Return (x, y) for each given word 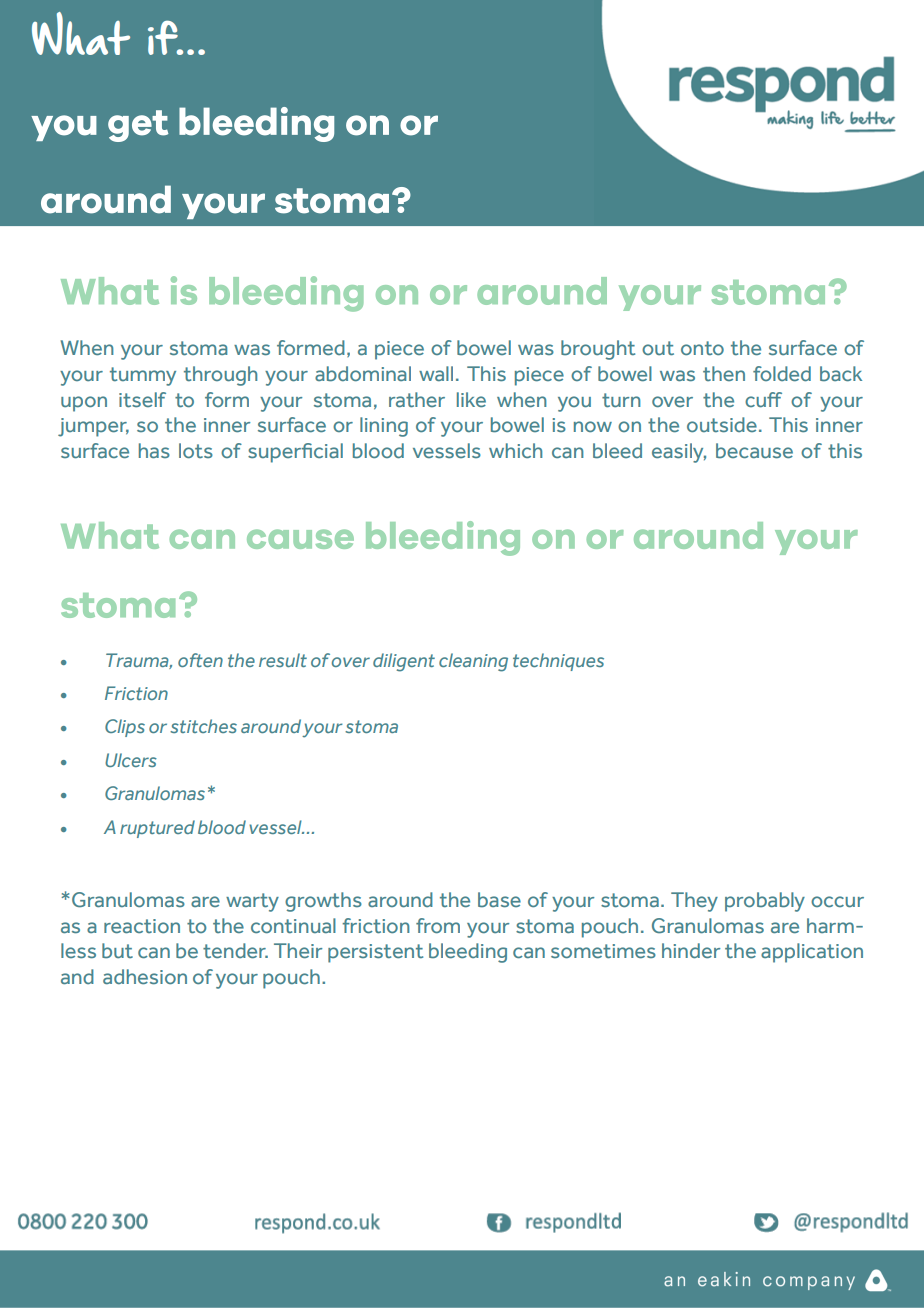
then (724, 373)
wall (436, 373)
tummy (143, 376)
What (81, 33)
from (438, 925)
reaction (142, 926)
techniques (558, 662)
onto (702, 348)
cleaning (473, 662)
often (200, 660)
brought (598, 350)
